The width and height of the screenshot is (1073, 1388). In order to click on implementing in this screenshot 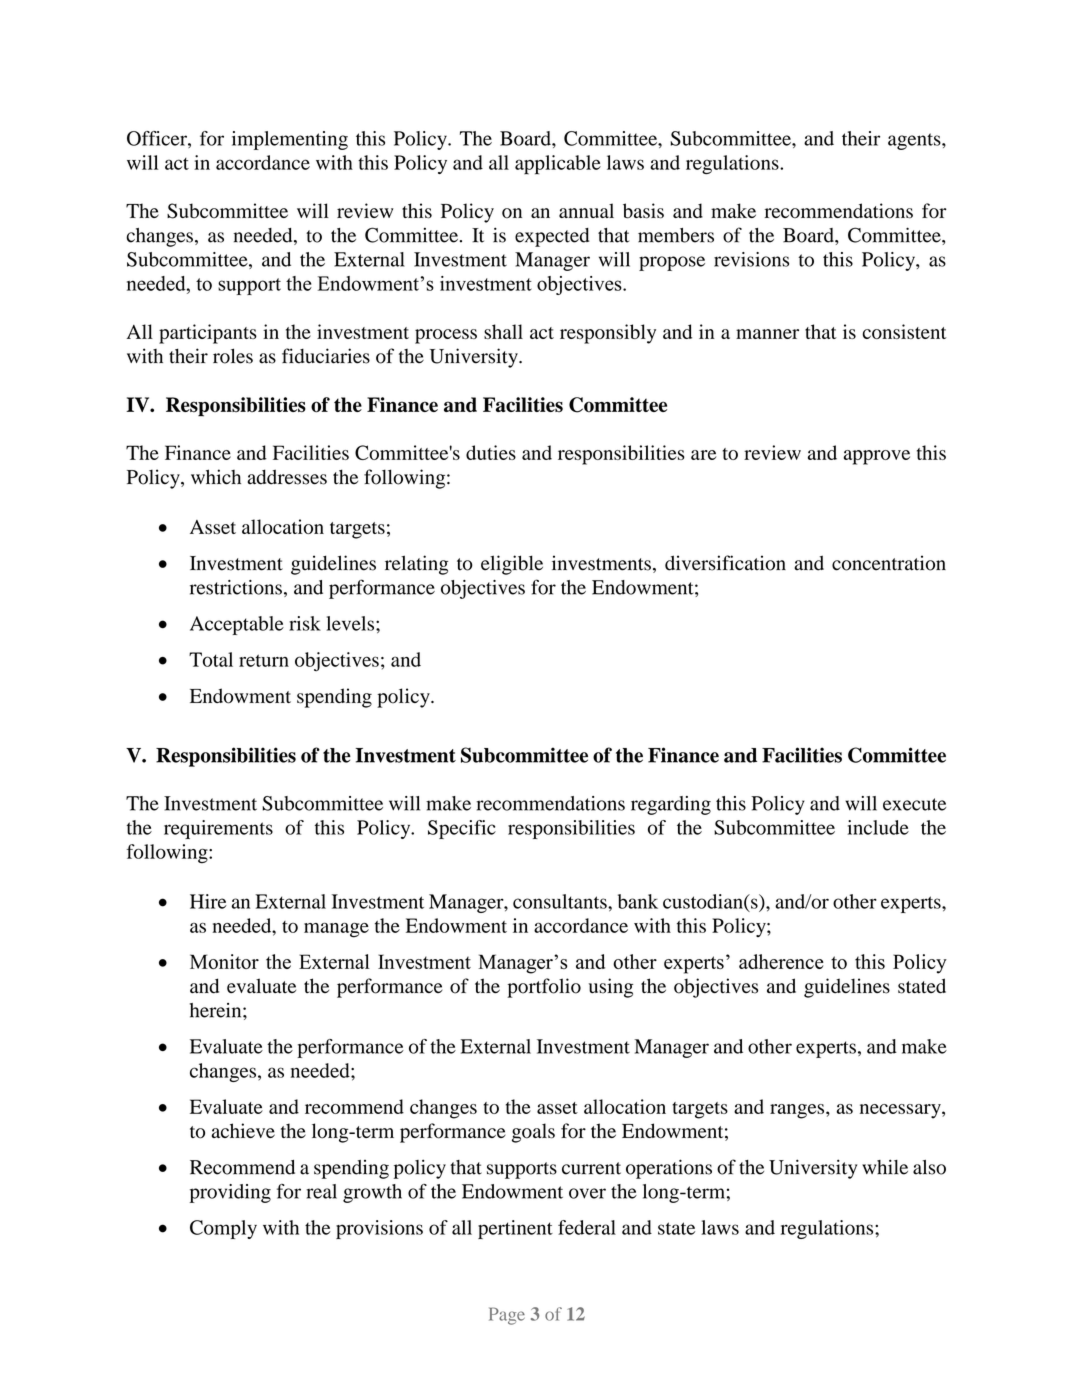, I will do `click(290, 140)`.
